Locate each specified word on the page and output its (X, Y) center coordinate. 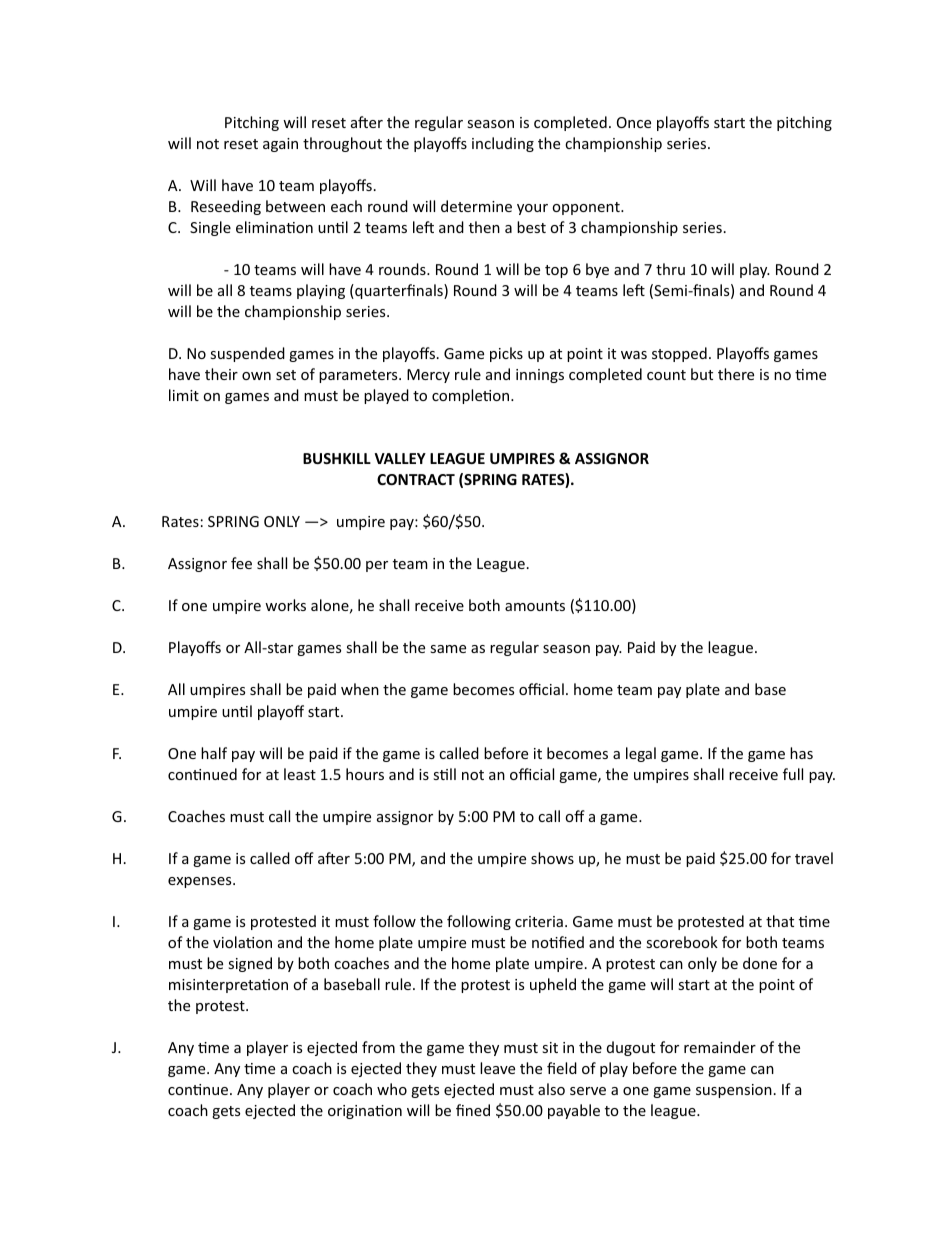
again (280, 145)
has (801, 753)
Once (634, 122)
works (285, 605)
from (378, 1047)
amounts (535, 606)
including (503, 144)
